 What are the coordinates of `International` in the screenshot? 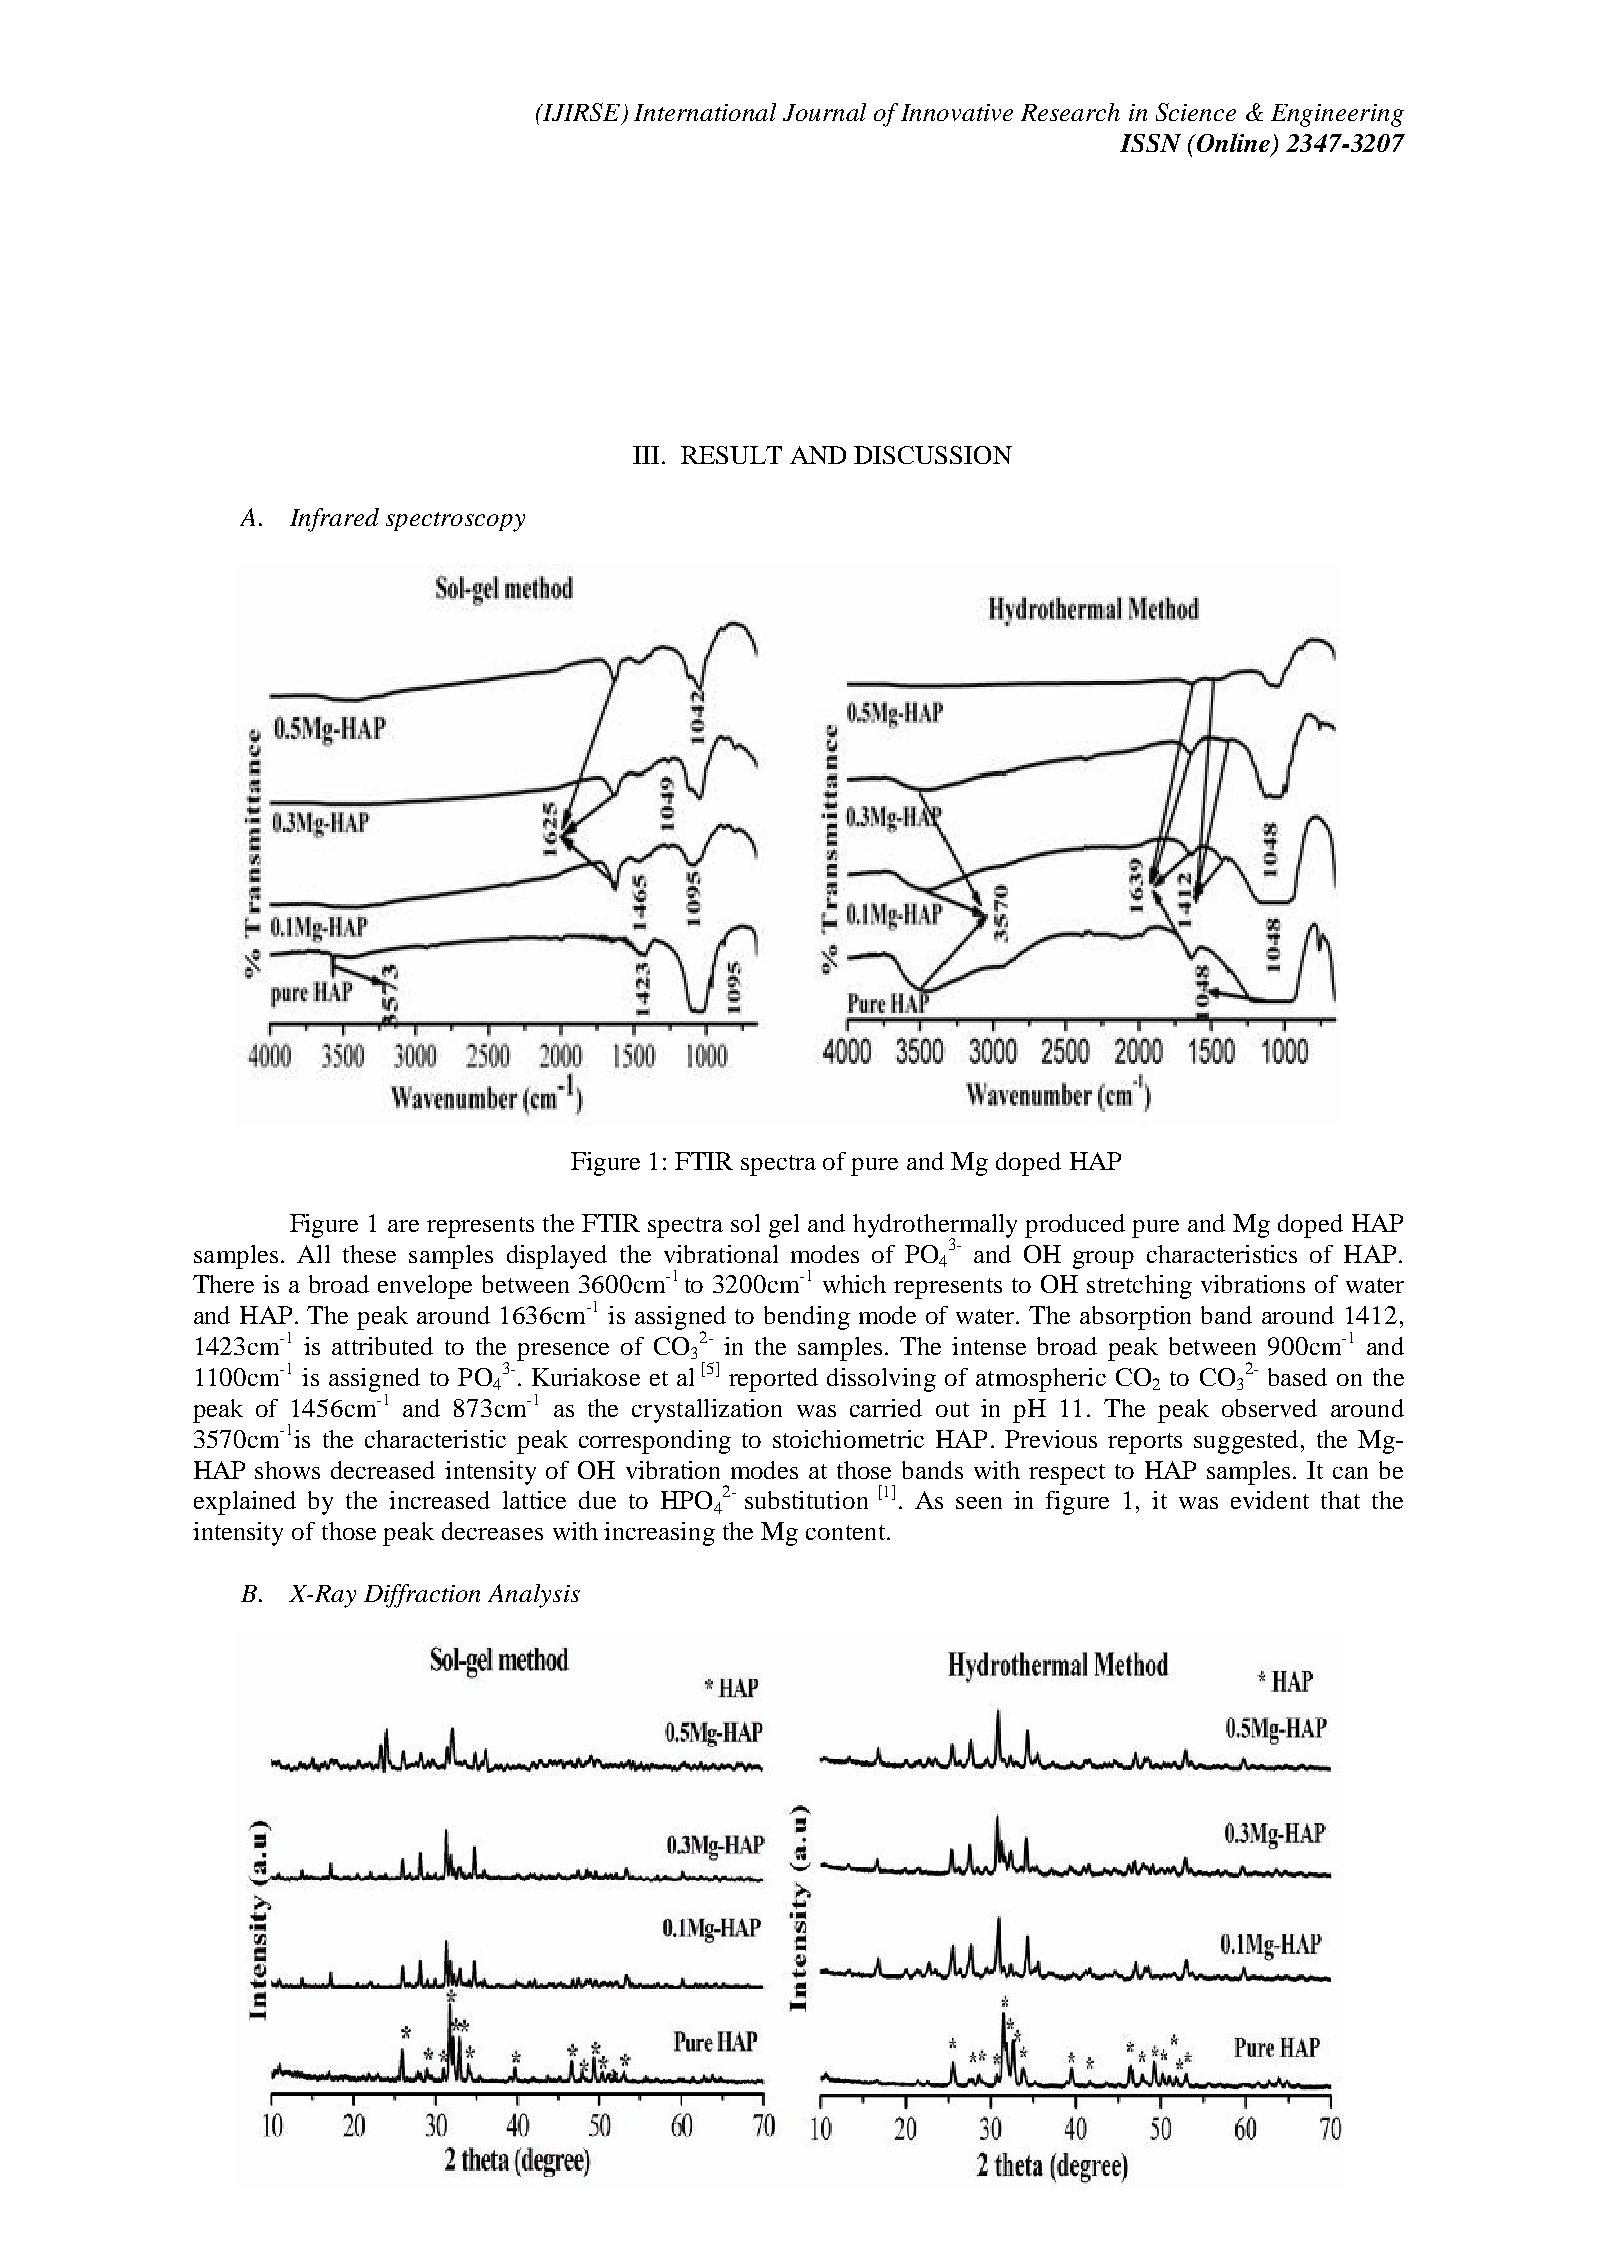 It's located at (705, 112).
